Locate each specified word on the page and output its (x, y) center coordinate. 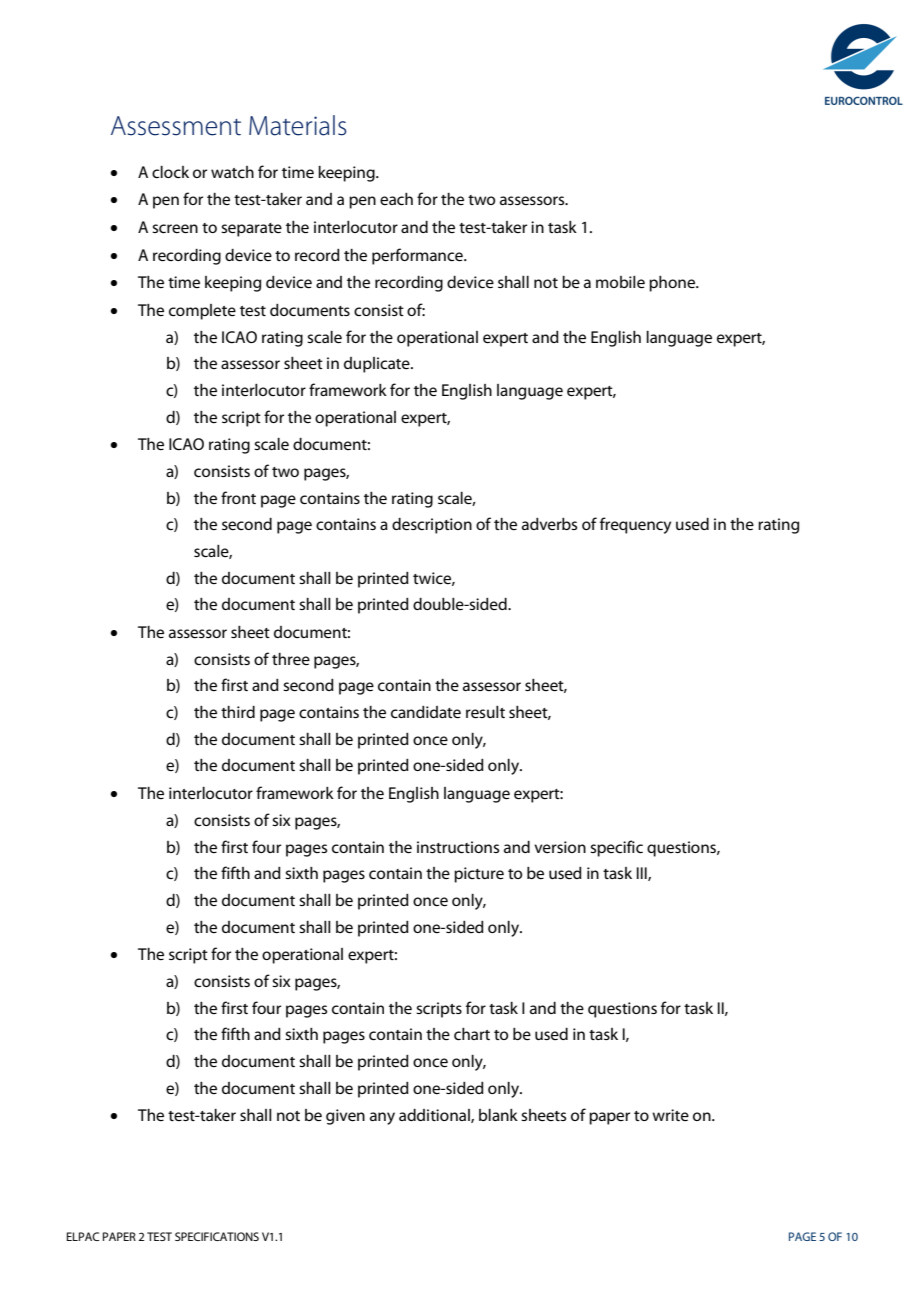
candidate (426, 712)
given (345, 1117)
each (396, 199)
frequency (635, 525)
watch (232, 172)
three (291, 659)
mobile (620, 282)
